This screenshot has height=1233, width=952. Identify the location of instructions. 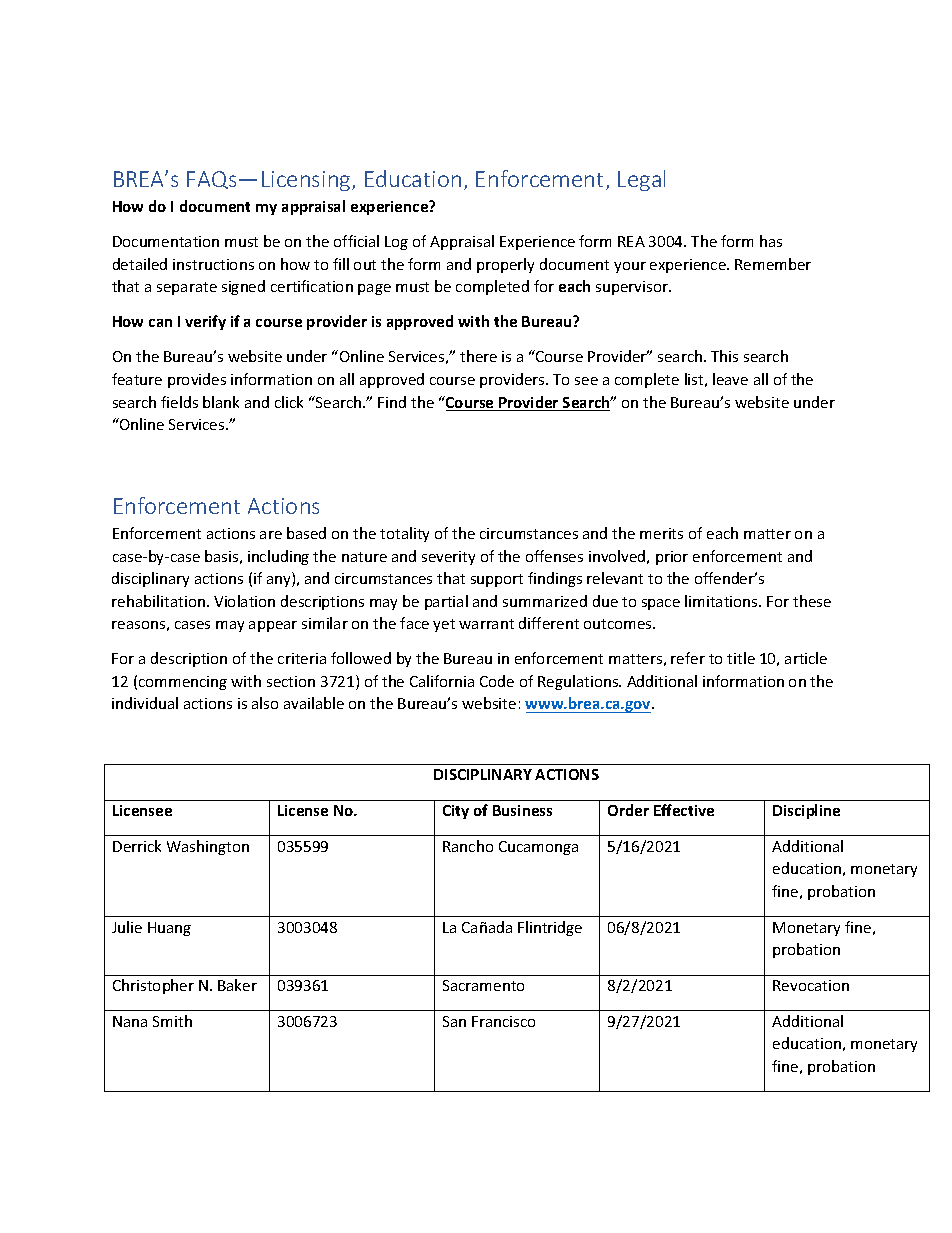
(213, 264).
